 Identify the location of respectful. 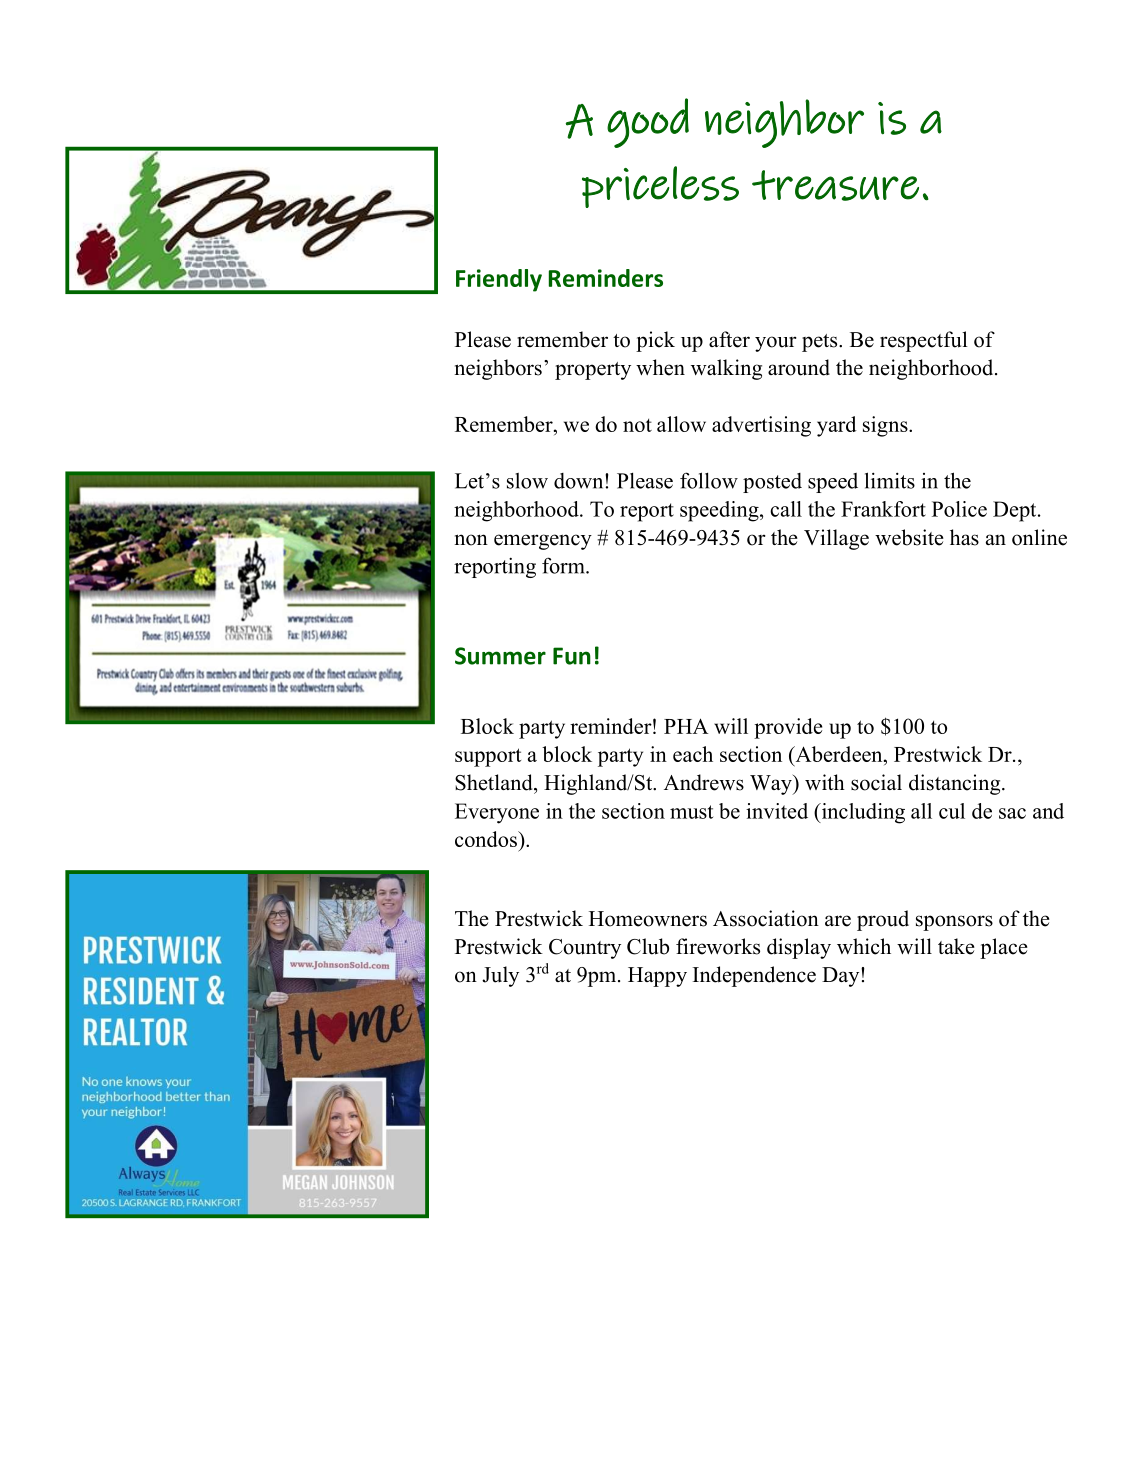
(924, 341).
